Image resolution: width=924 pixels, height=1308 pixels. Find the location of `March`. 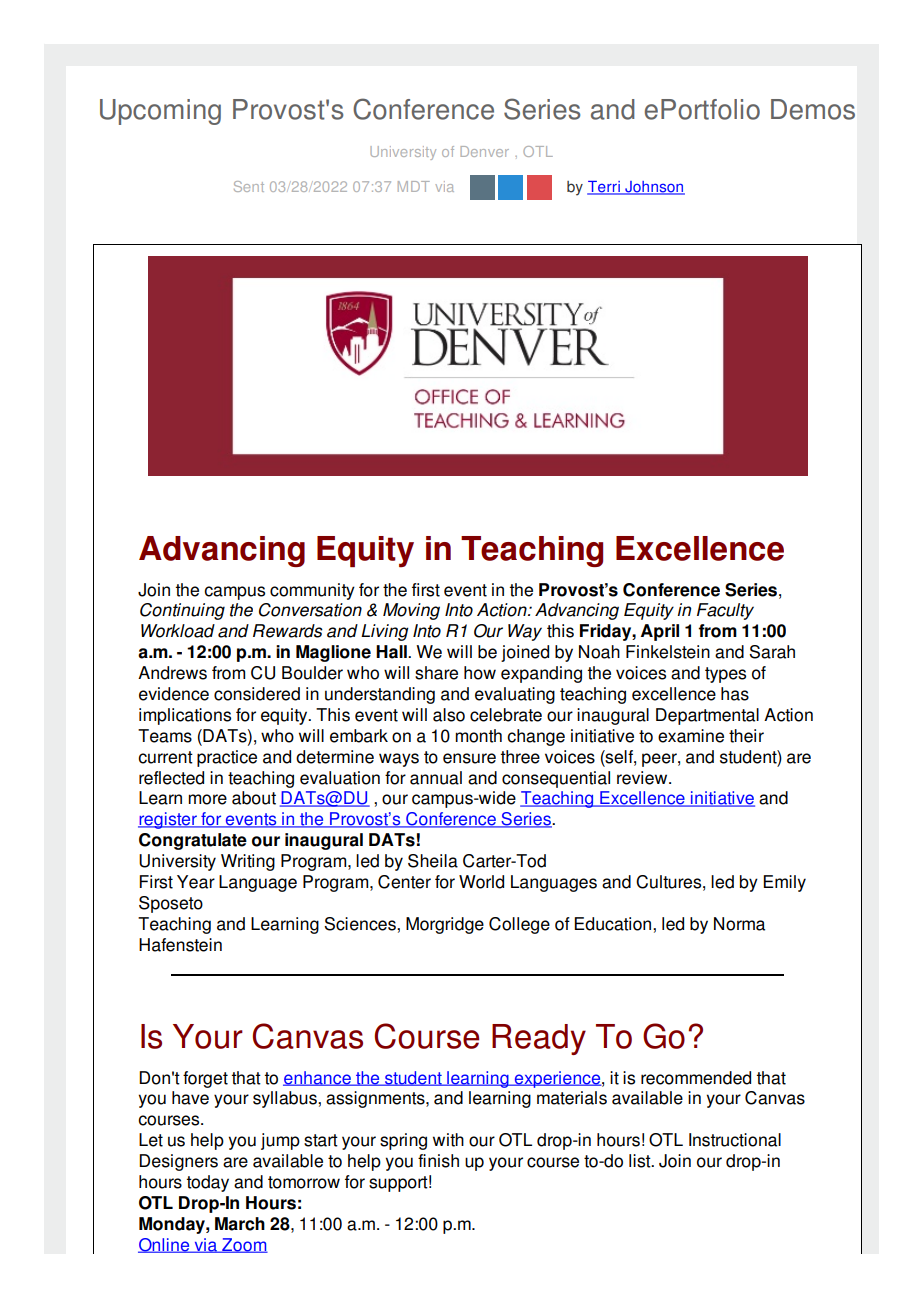

March is located at coordinates (240, 1224).
